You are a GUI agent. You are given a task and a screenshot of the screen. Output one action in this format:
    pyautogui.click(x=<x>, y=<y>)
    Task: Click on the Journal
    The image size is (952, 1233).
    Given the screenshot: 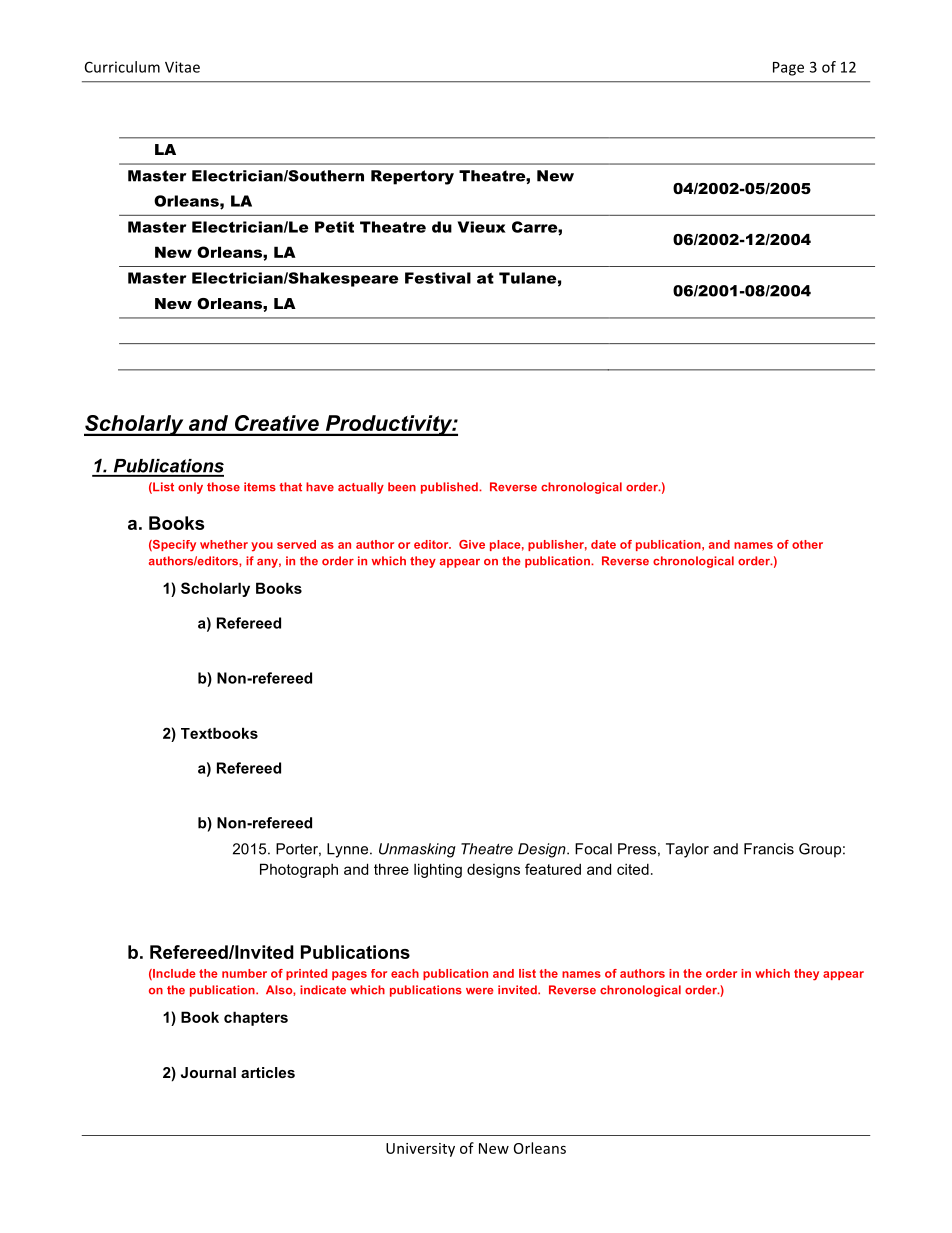 What is the action you would take?
    pyautogui.click(x=208, y=1072)
